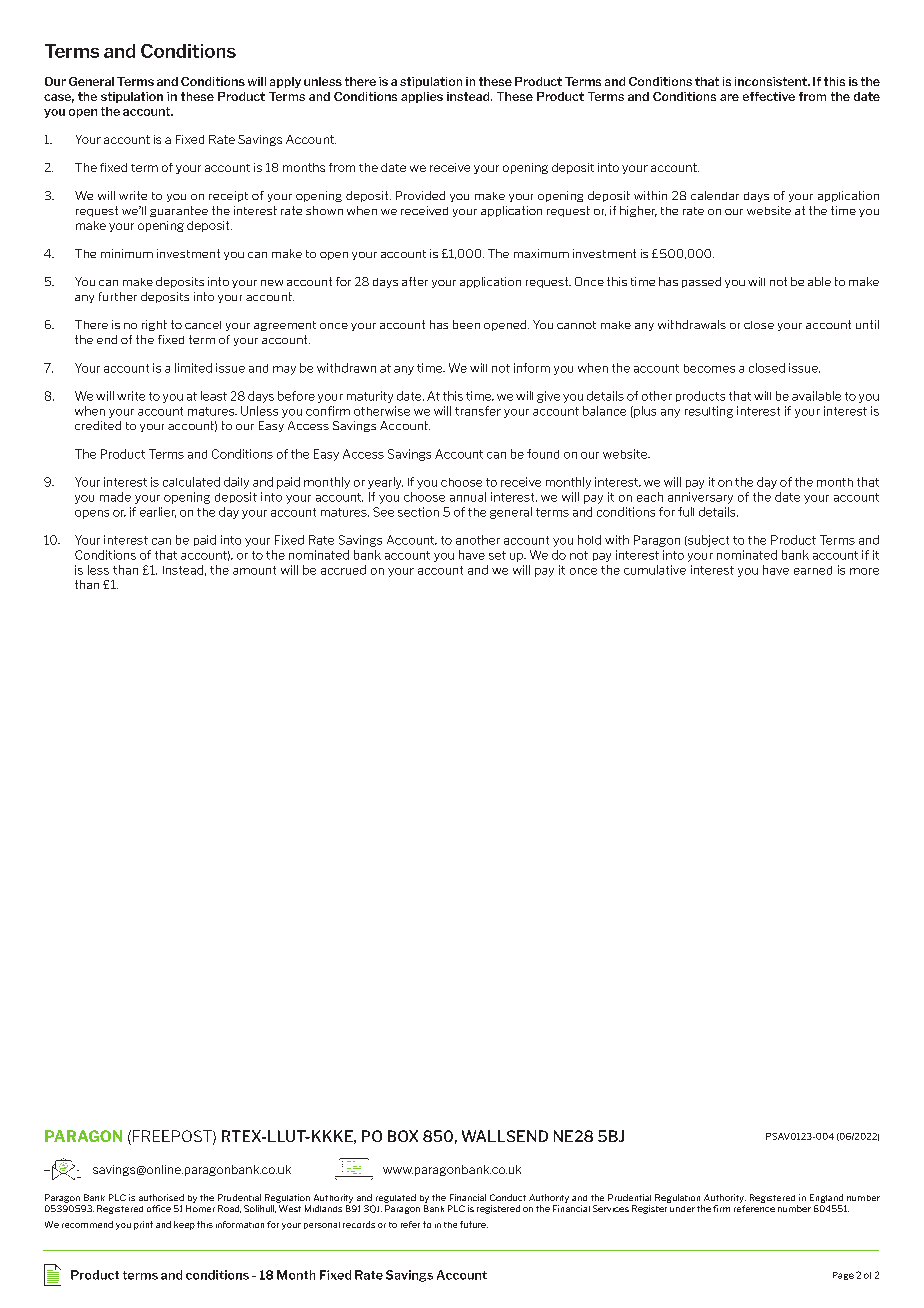  What do you see at coordinates (843, 1276) in the screenshot?
I see `Page` at bounding box center [843, 1276].
